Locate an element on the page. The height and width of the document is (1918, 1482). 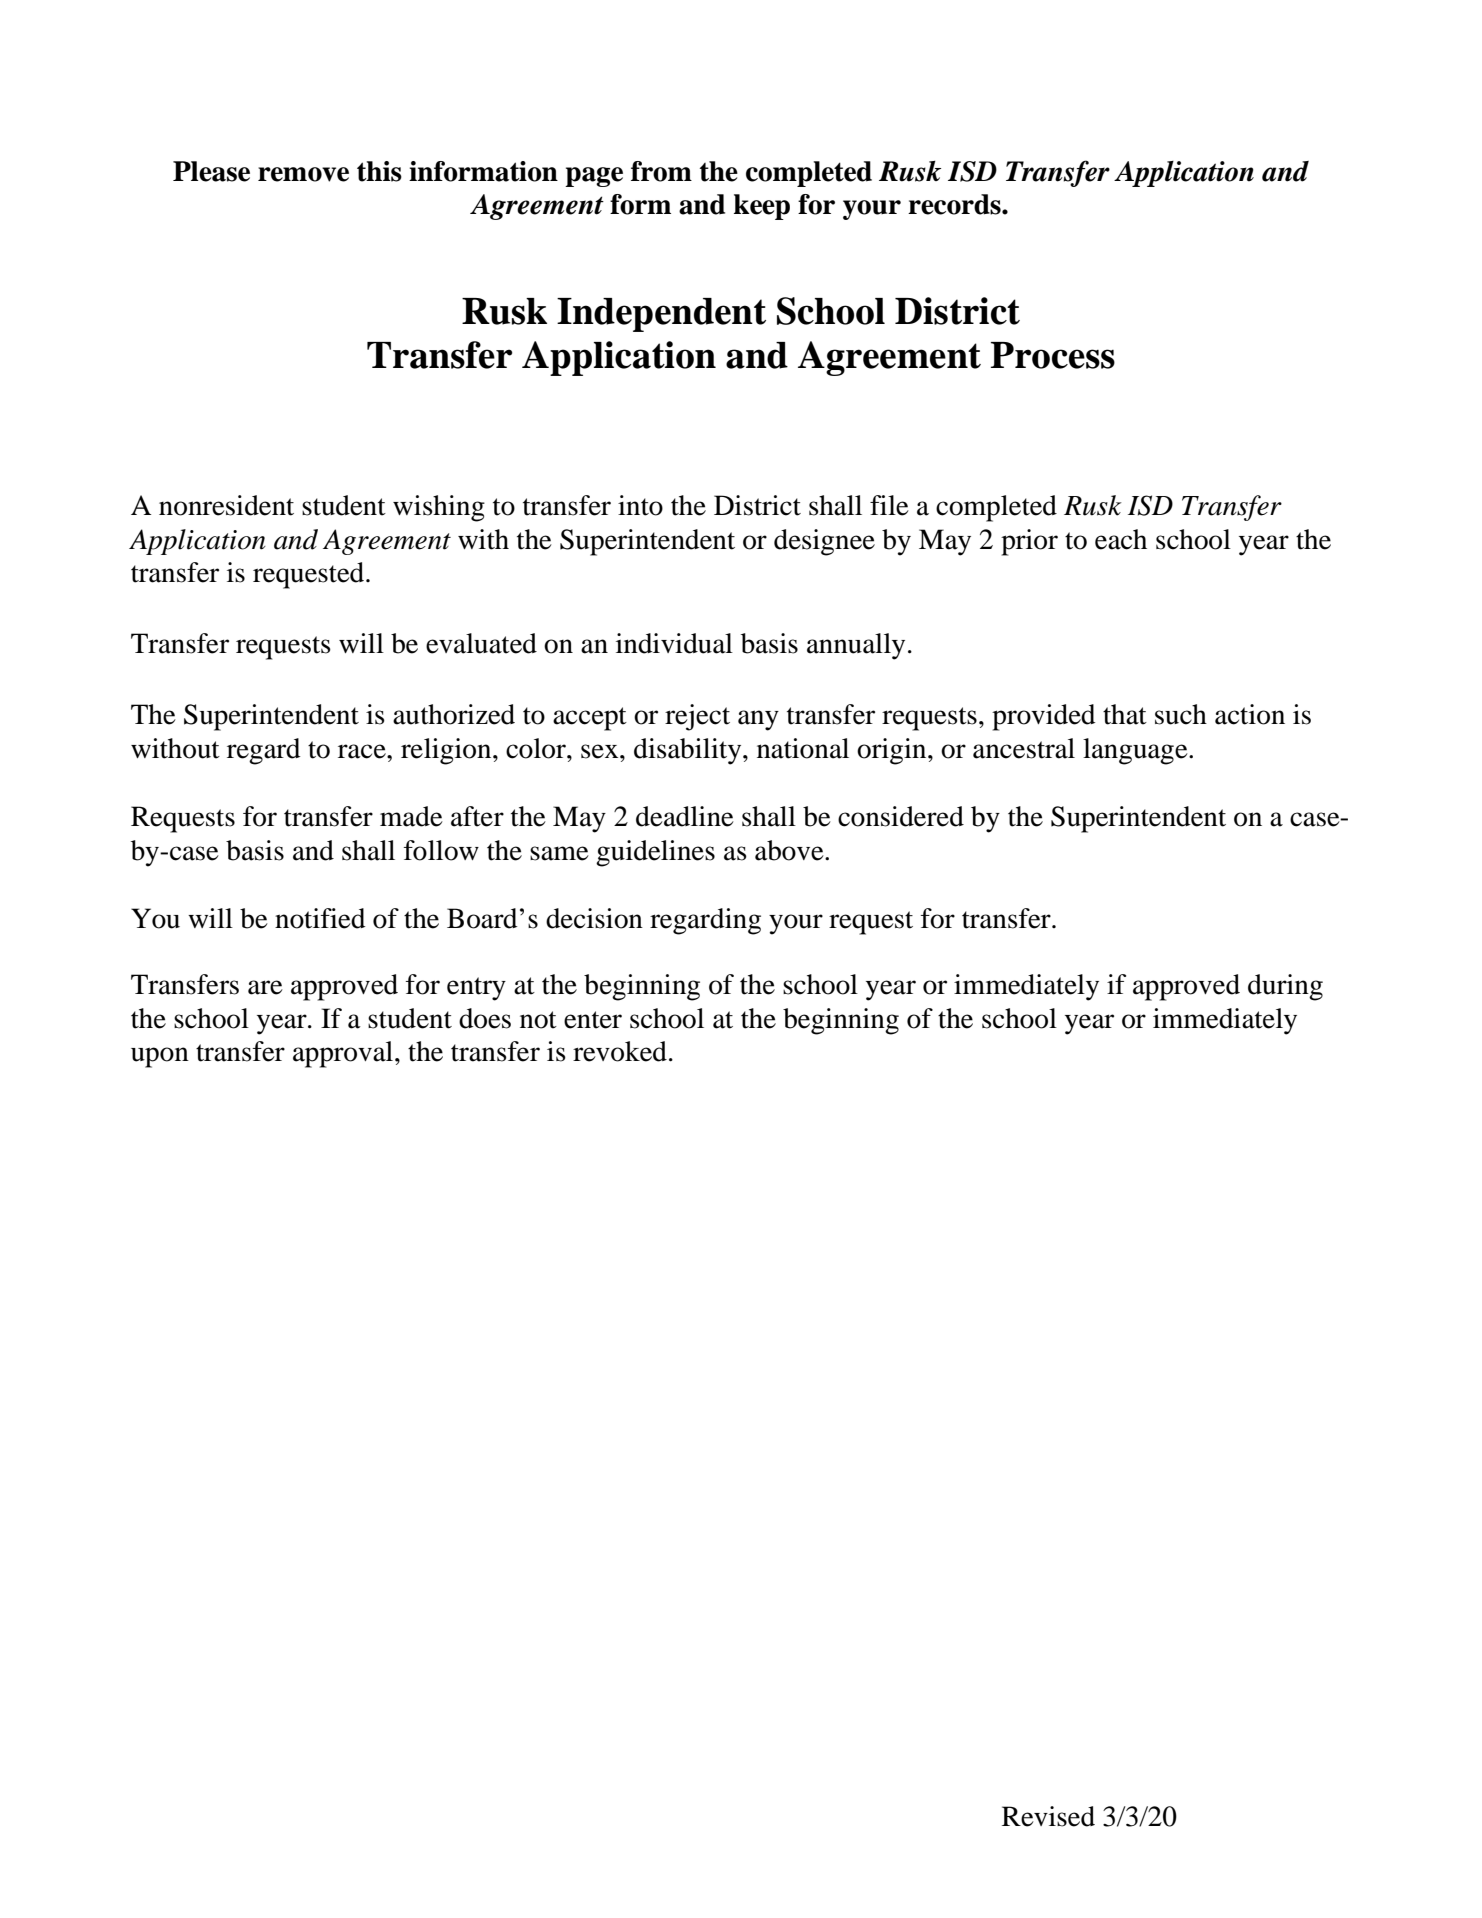
Revised is located at coordinates (1048, 1816).
